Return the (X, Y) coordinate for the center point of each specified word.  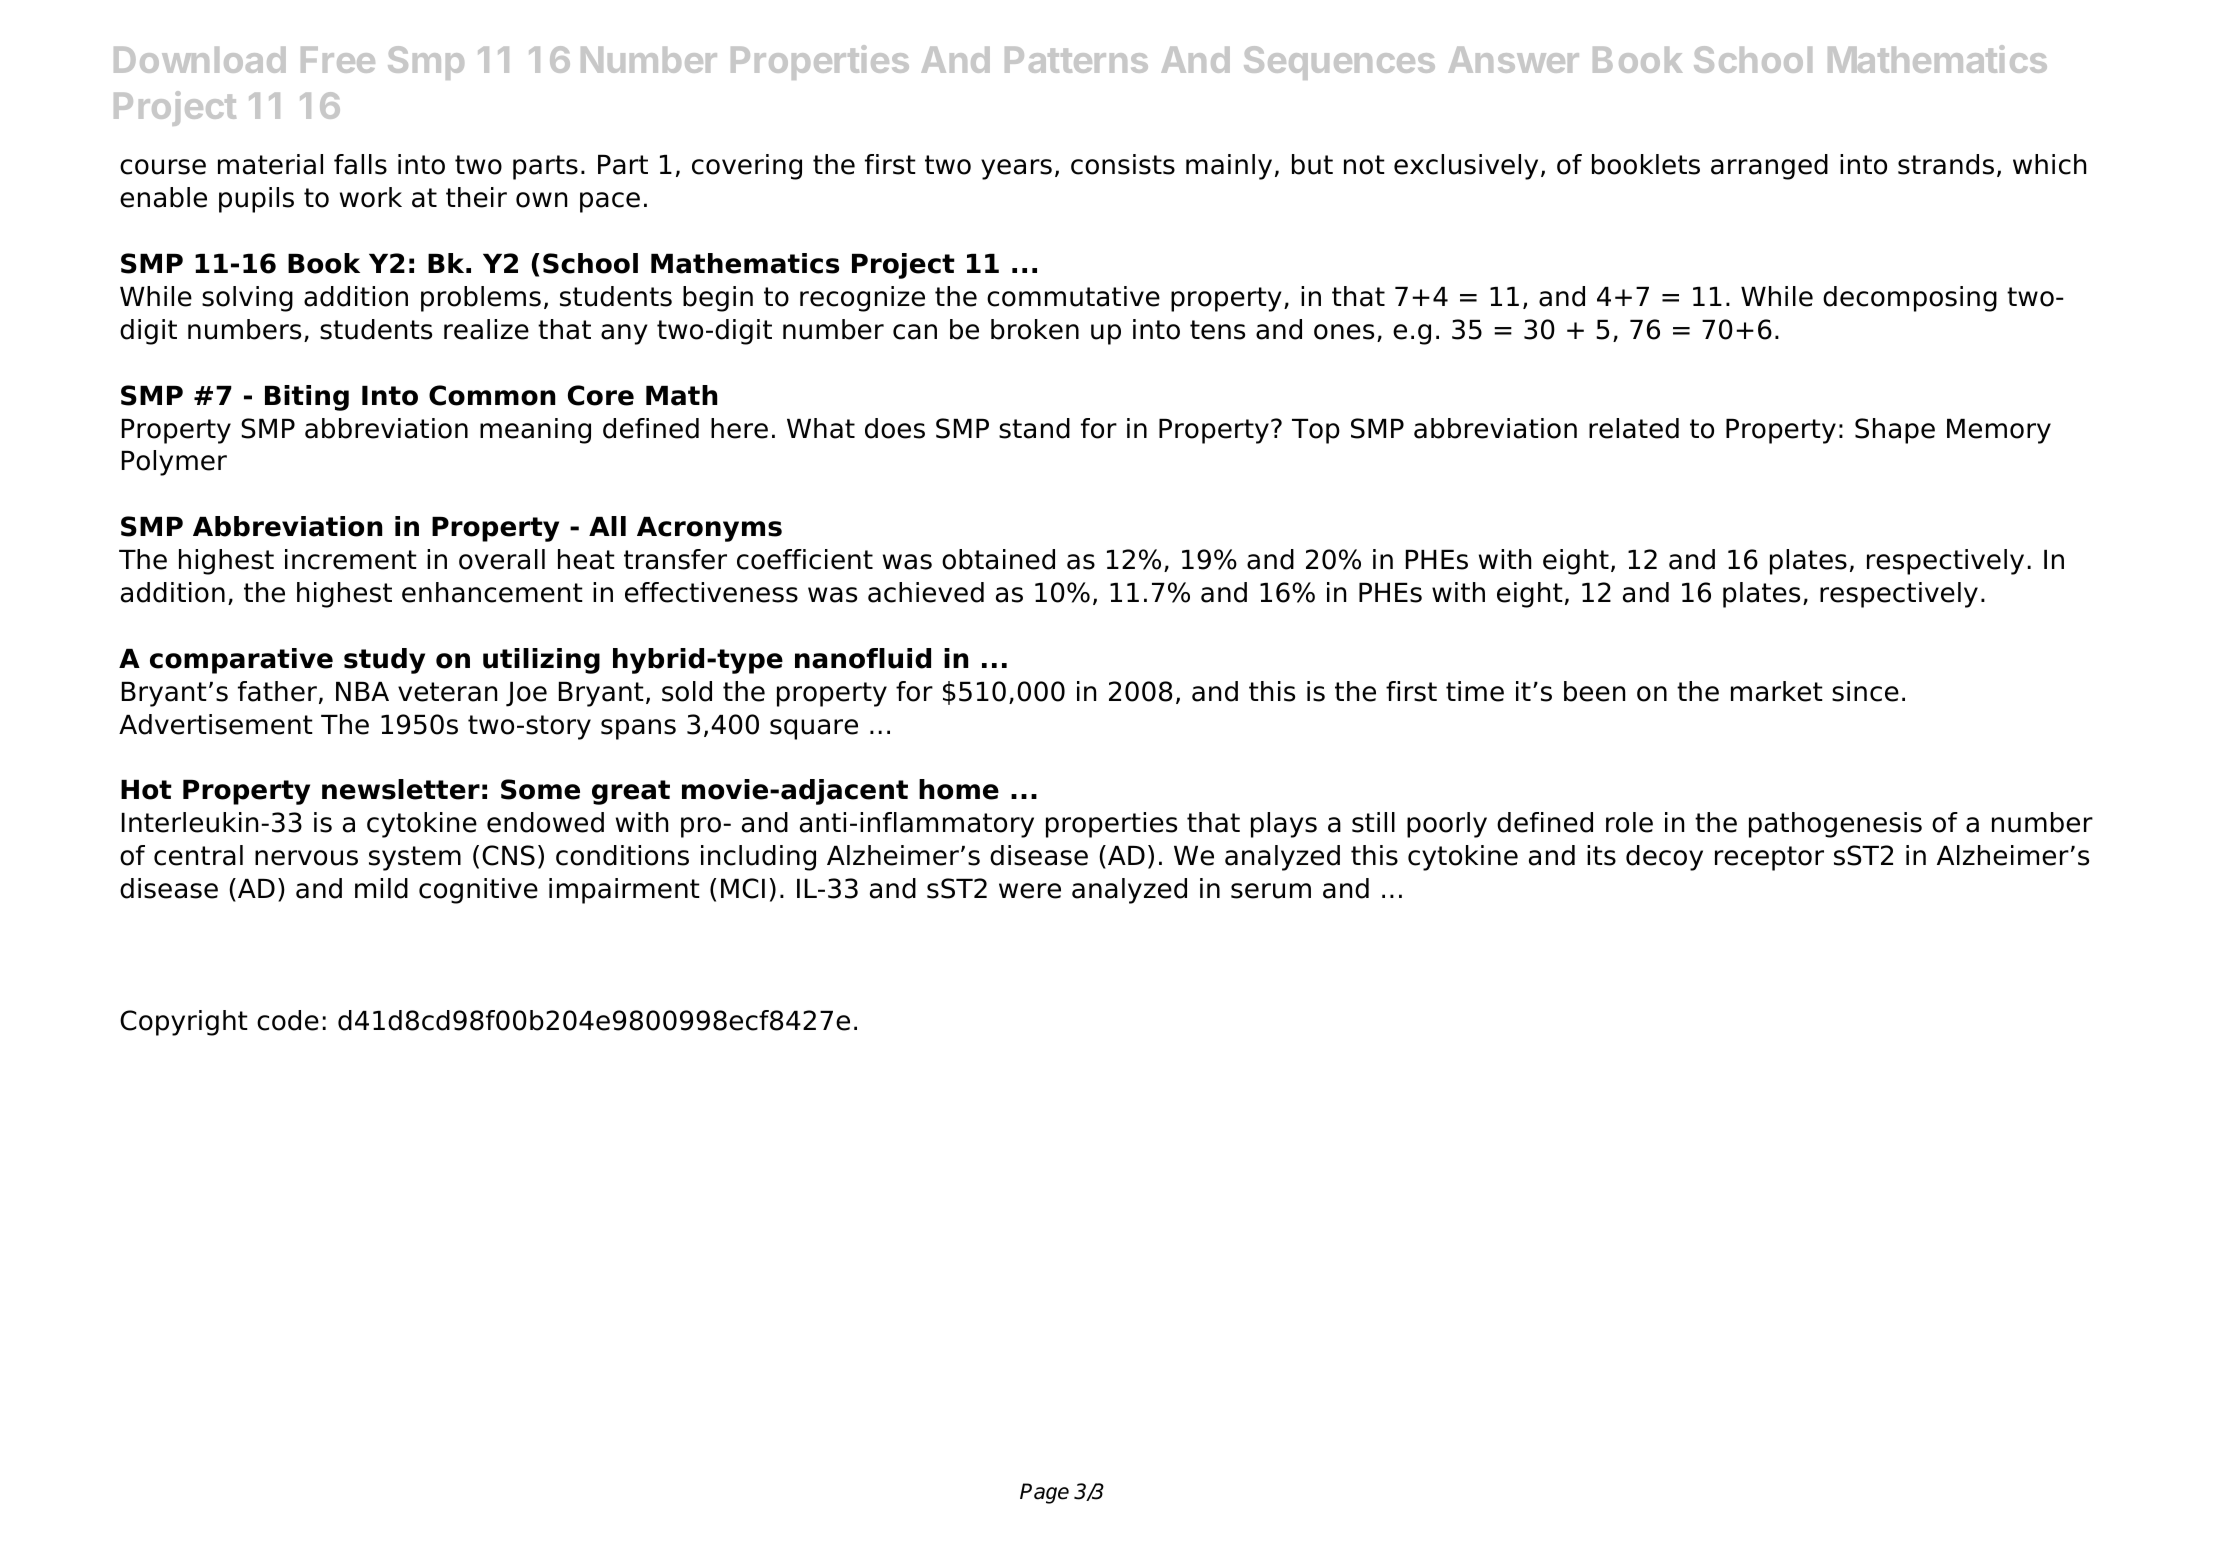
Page (1044, 1493)
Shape (1895, 431)
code (288, 1020)
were (1030, 891)
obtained (998, 559)
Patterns (1076, 60)
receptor (1769, 858)
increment (351, 559)
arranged (1769, 167)
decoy (1664, 858)
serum (1271, 891)
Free (338, 60)
